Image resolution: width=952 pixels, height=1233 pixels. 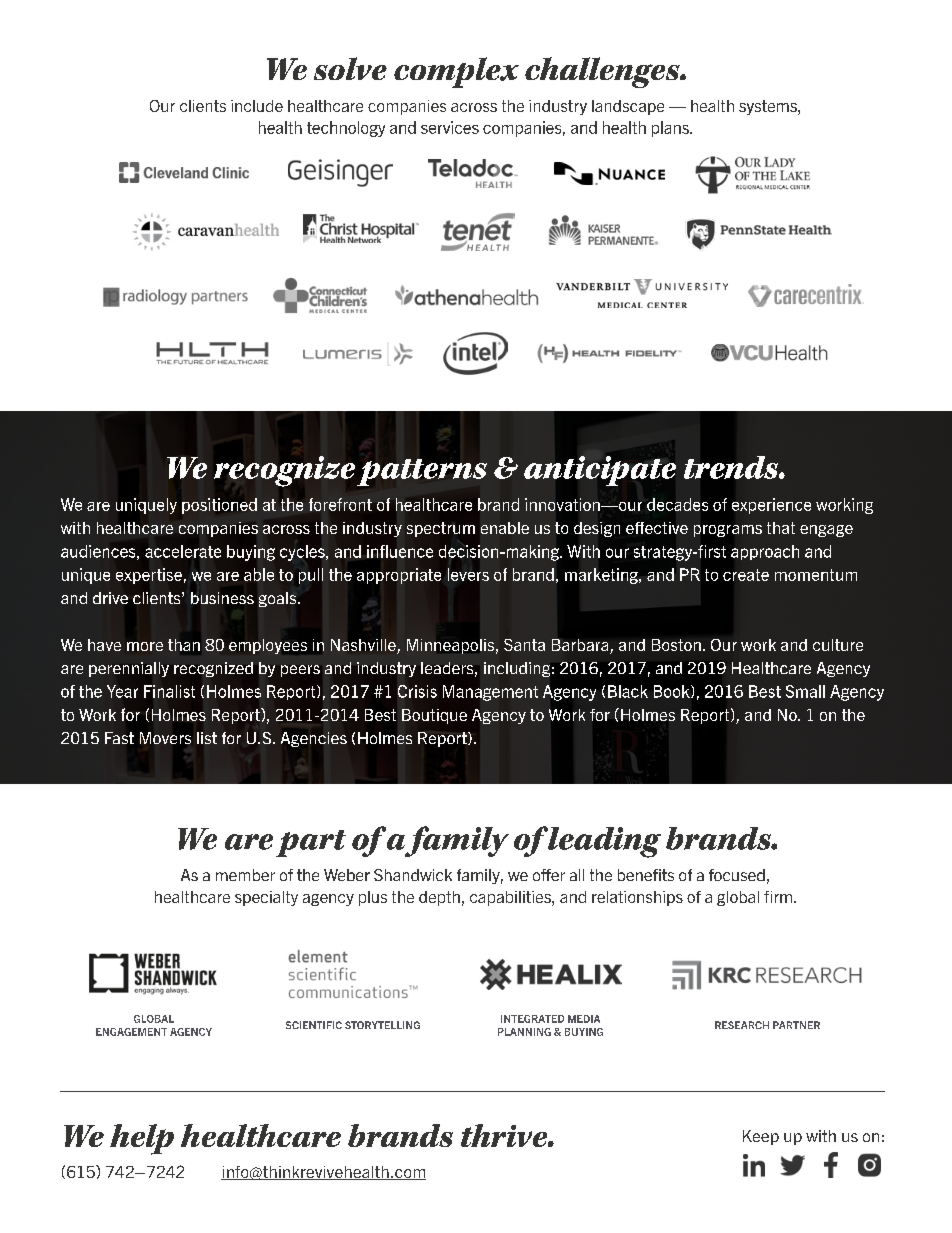 What do you see at coordinates (422, 472) in the document?
I see `patterns` at bounding box center [422, 472].
